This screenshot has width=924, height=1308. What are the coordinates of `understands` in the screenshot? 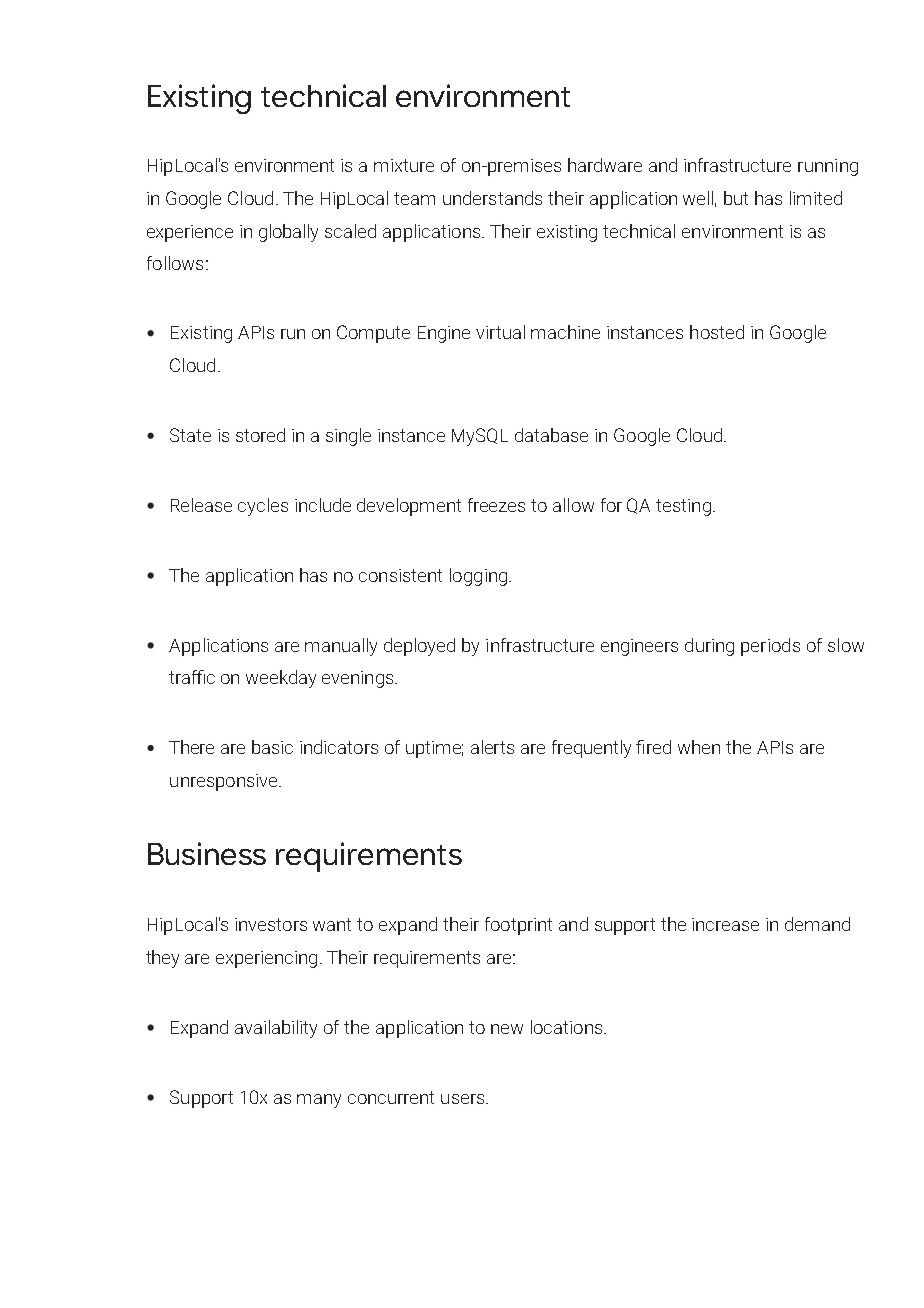 It's located at (492, 198).
